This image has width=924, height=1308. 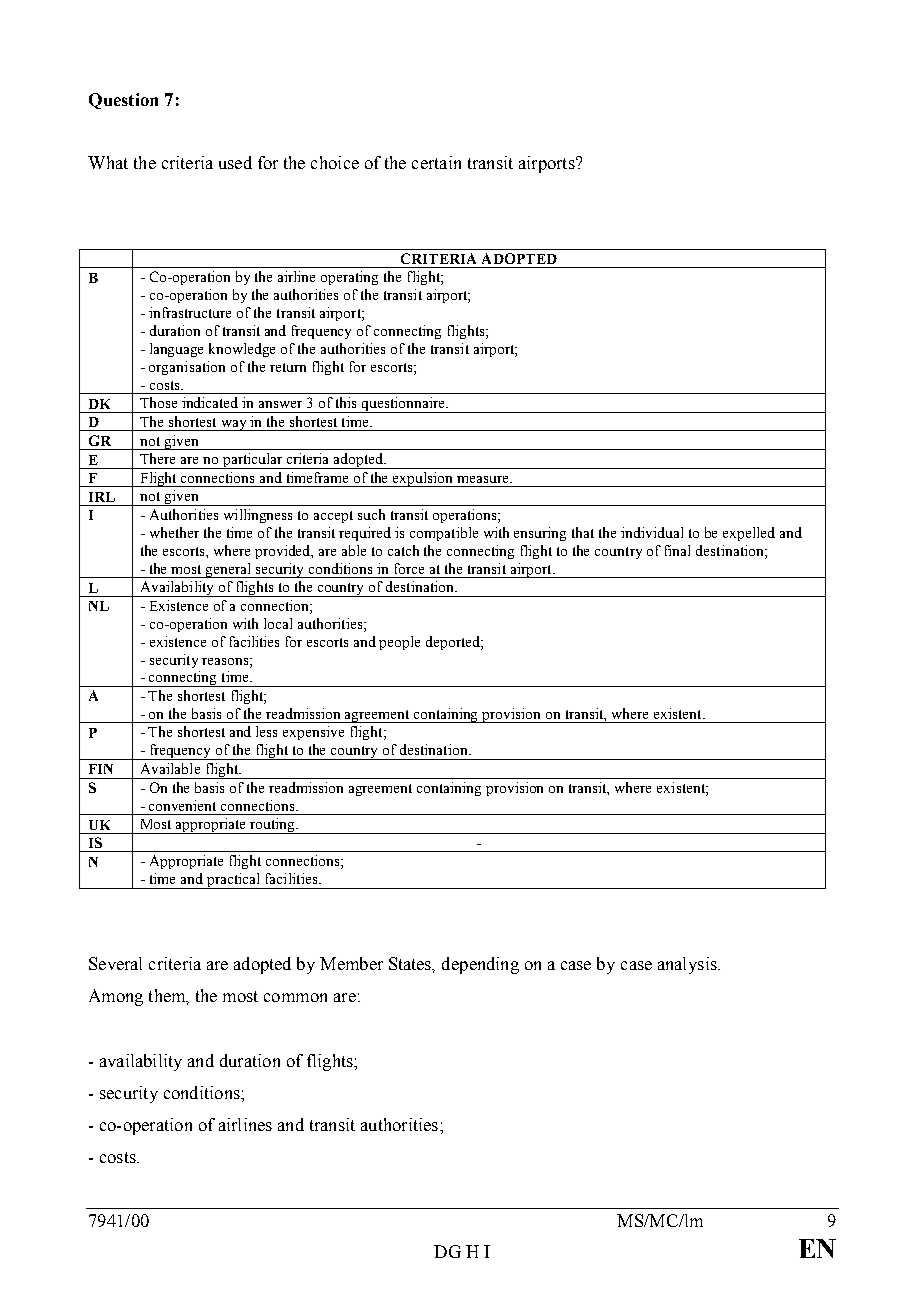 I want to click on individual, so click(x=652, y=532).
